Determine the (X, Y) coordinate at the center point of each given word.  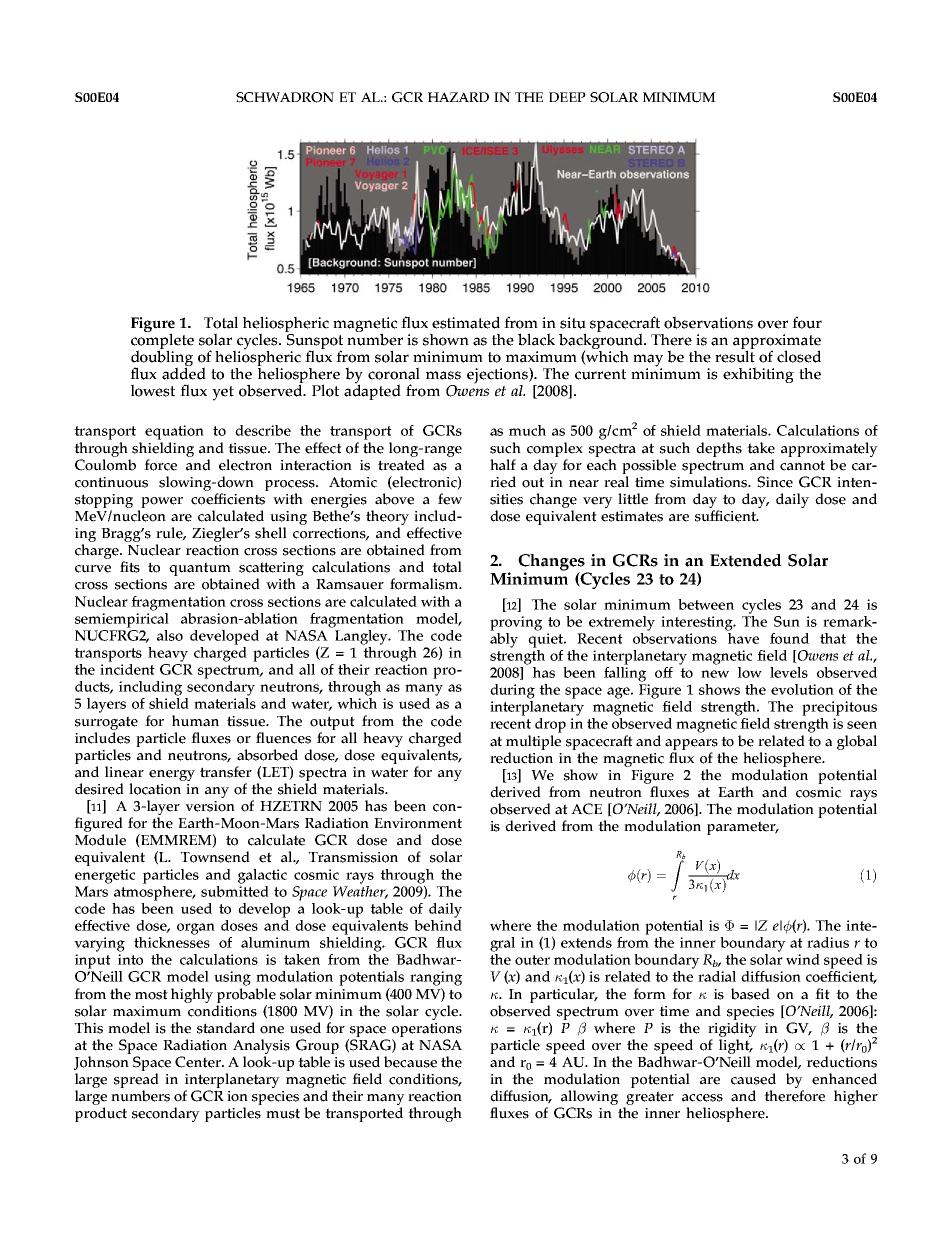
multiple (533, 742)
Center (199, 1062)
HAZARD (458, 97)
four (807, 322)
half (503, 465)
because (410, 1062)
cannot (802, 465)
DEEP (567, 97)
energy (172, 775)
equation (174, 432)
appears (691, 744)
